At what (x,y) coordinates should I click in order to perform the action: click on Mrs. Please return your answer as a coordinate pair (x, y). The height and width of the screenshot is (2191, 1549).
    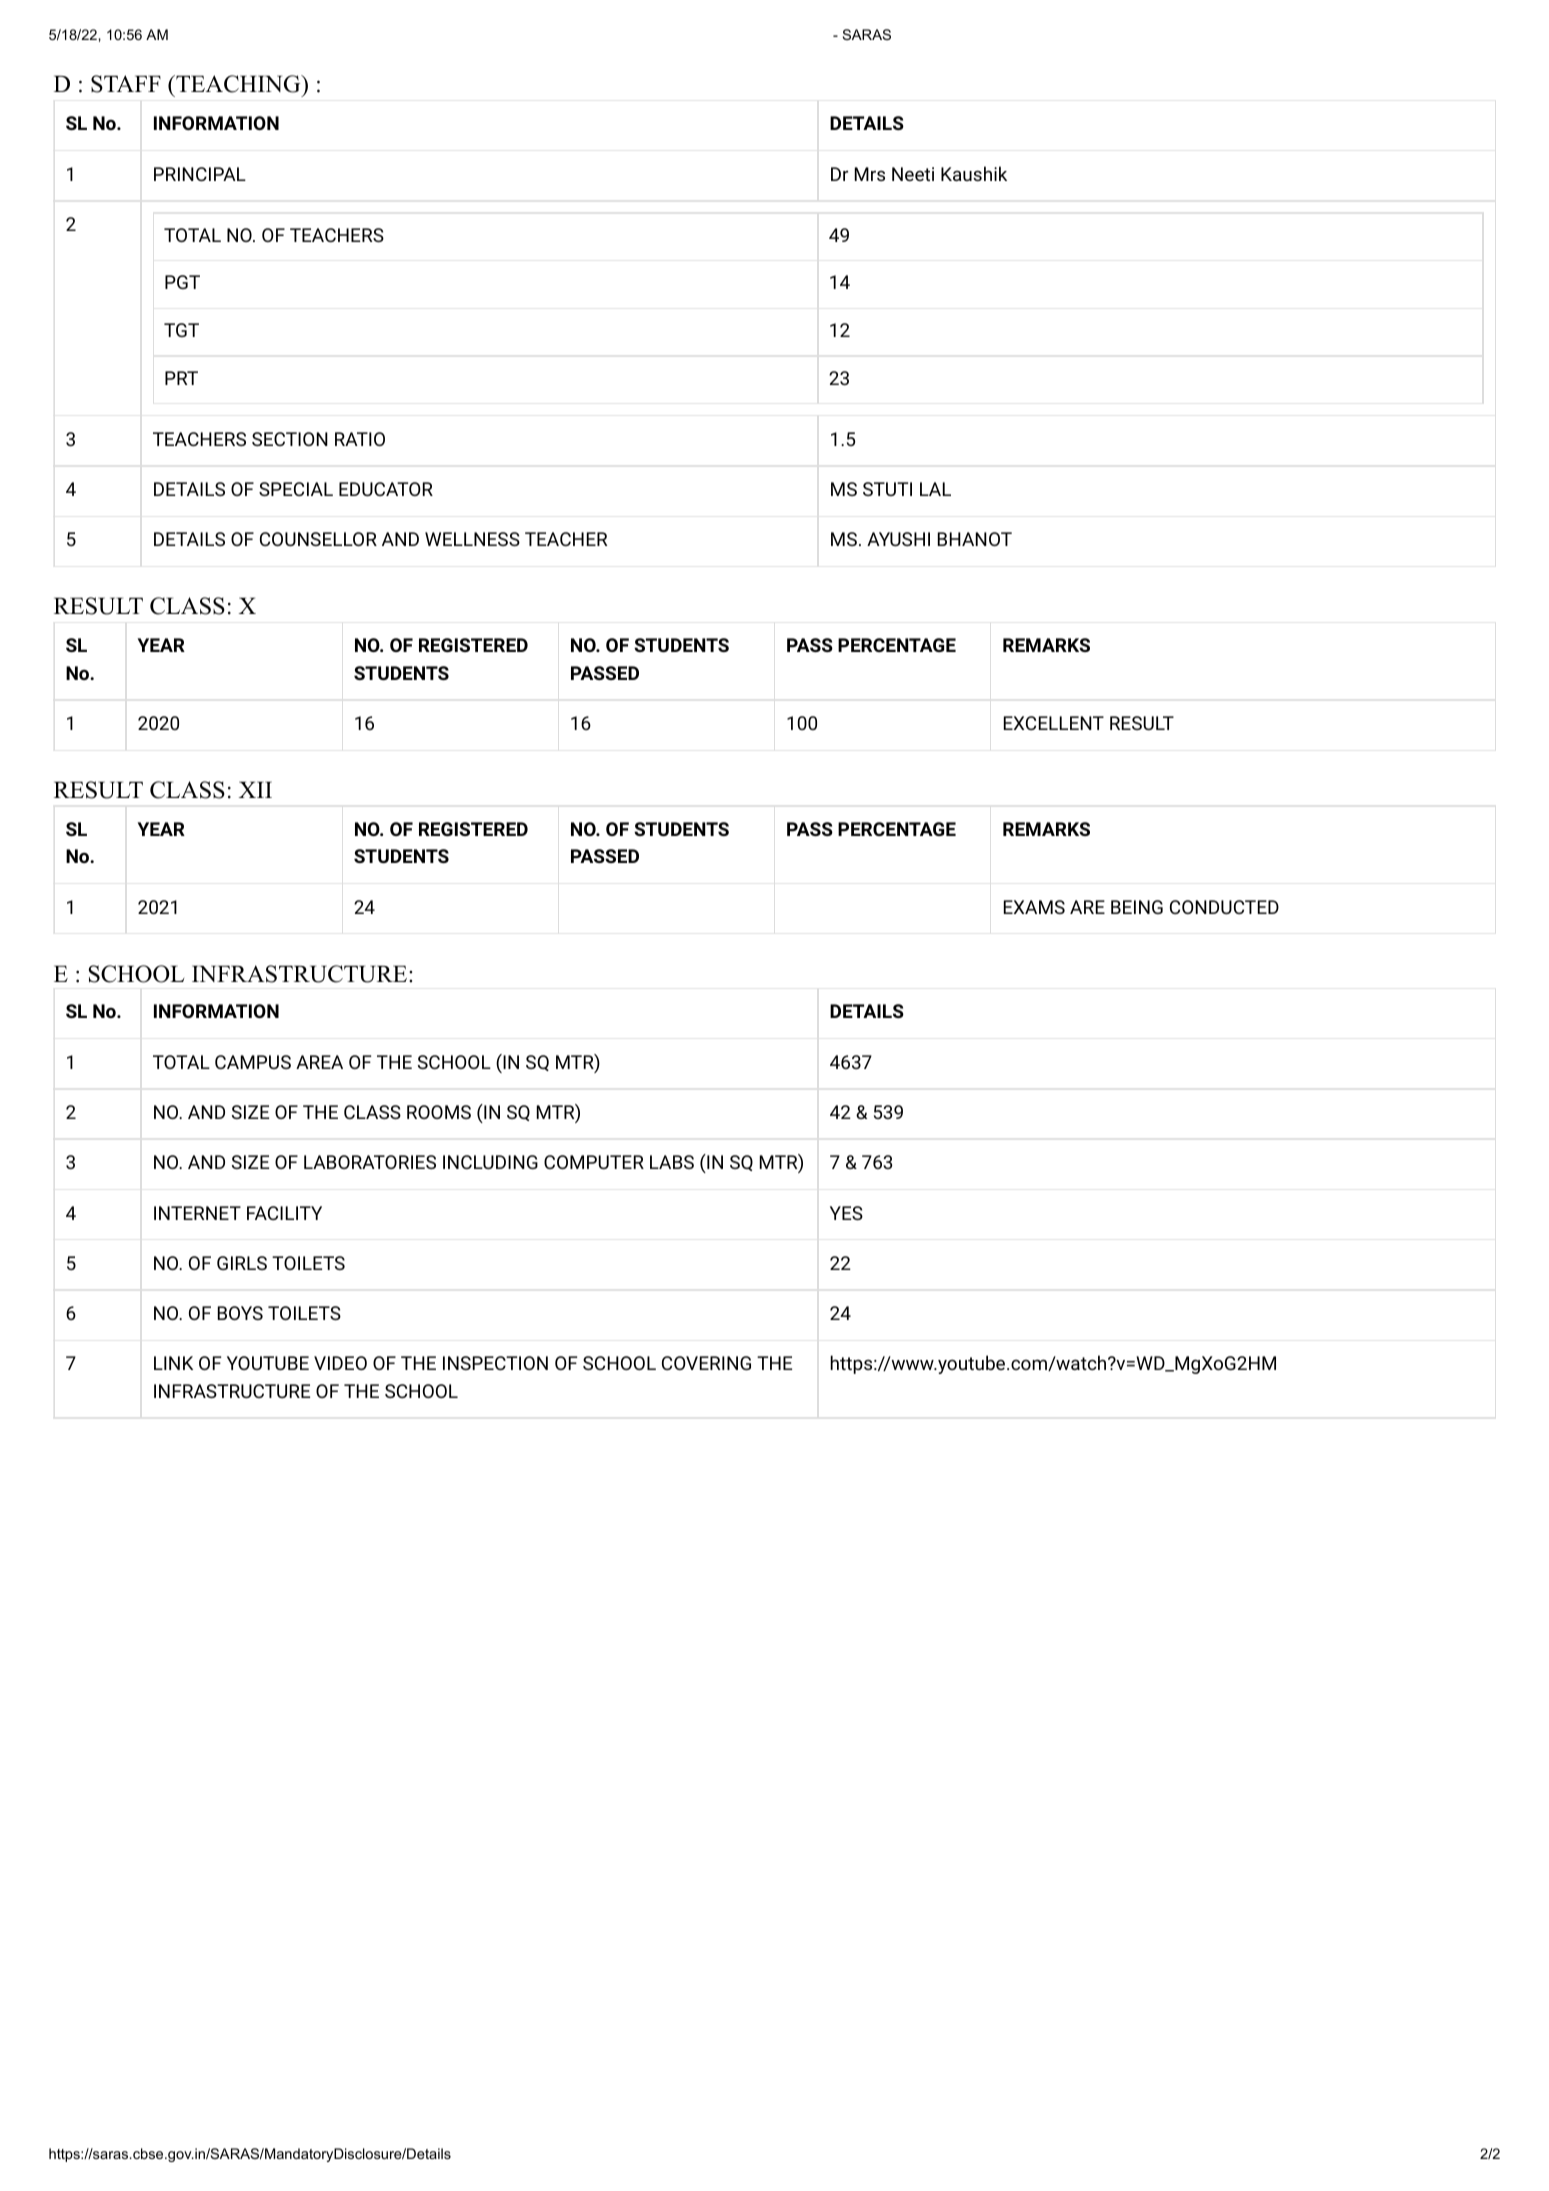
    Looking at the image, I should click on (870, 174).
